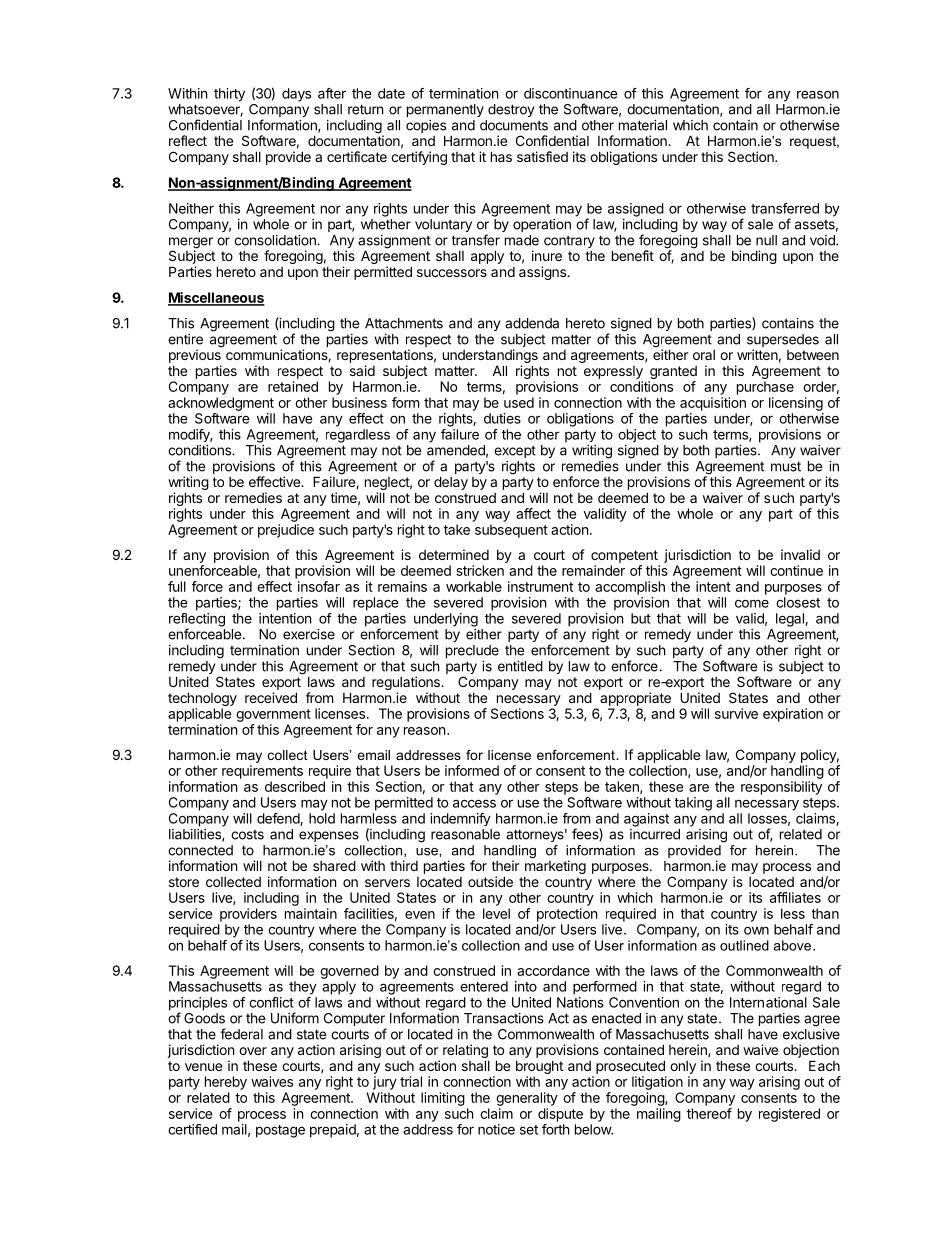 The image size is (952, 1233). Describe the element at coordinates (229, 95) in the screenshot. I see `thirty` at that location.
